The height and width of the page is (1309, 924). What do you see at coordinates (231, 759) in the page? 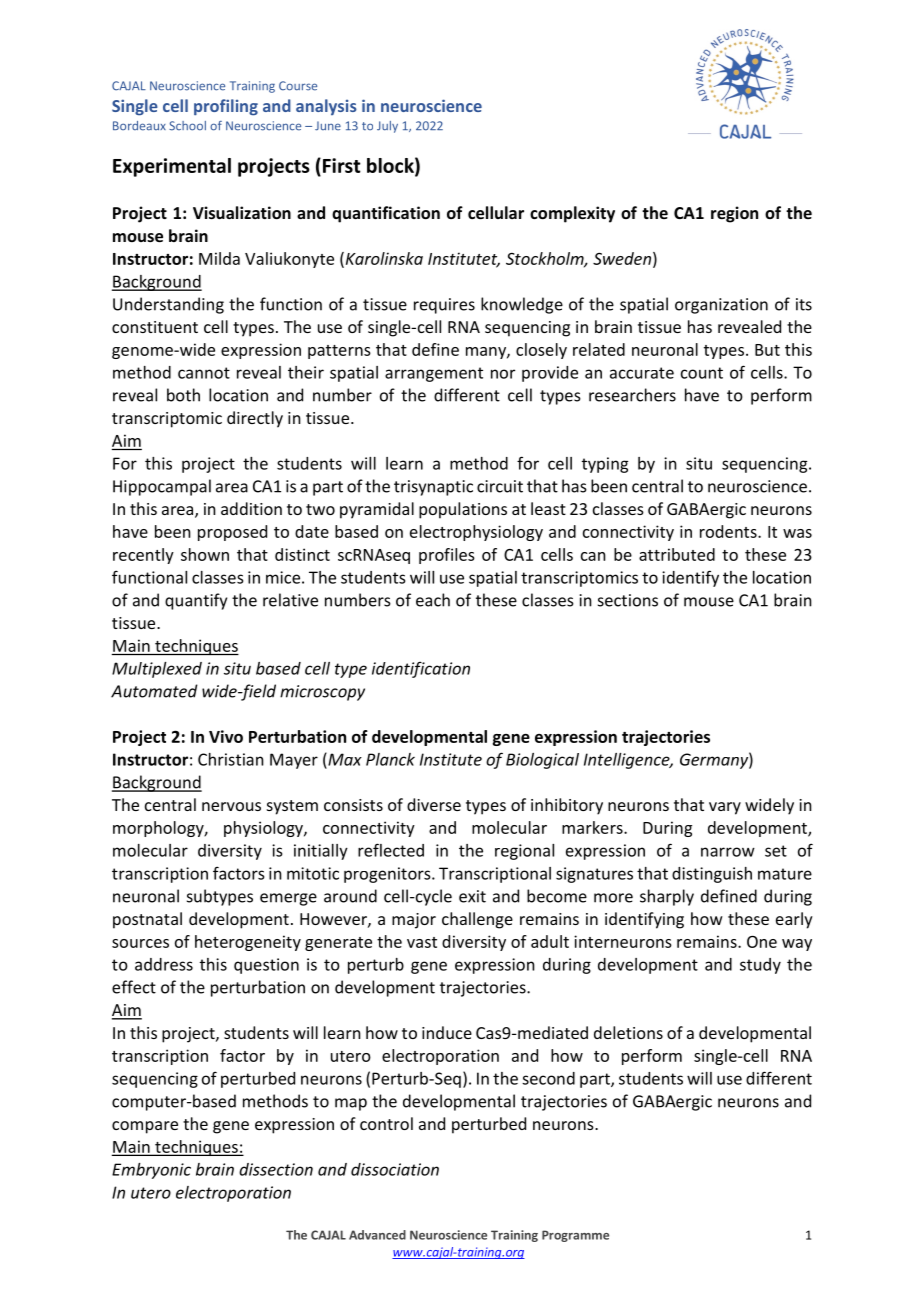
I see `Christian` at bounding box center [231, 759].
